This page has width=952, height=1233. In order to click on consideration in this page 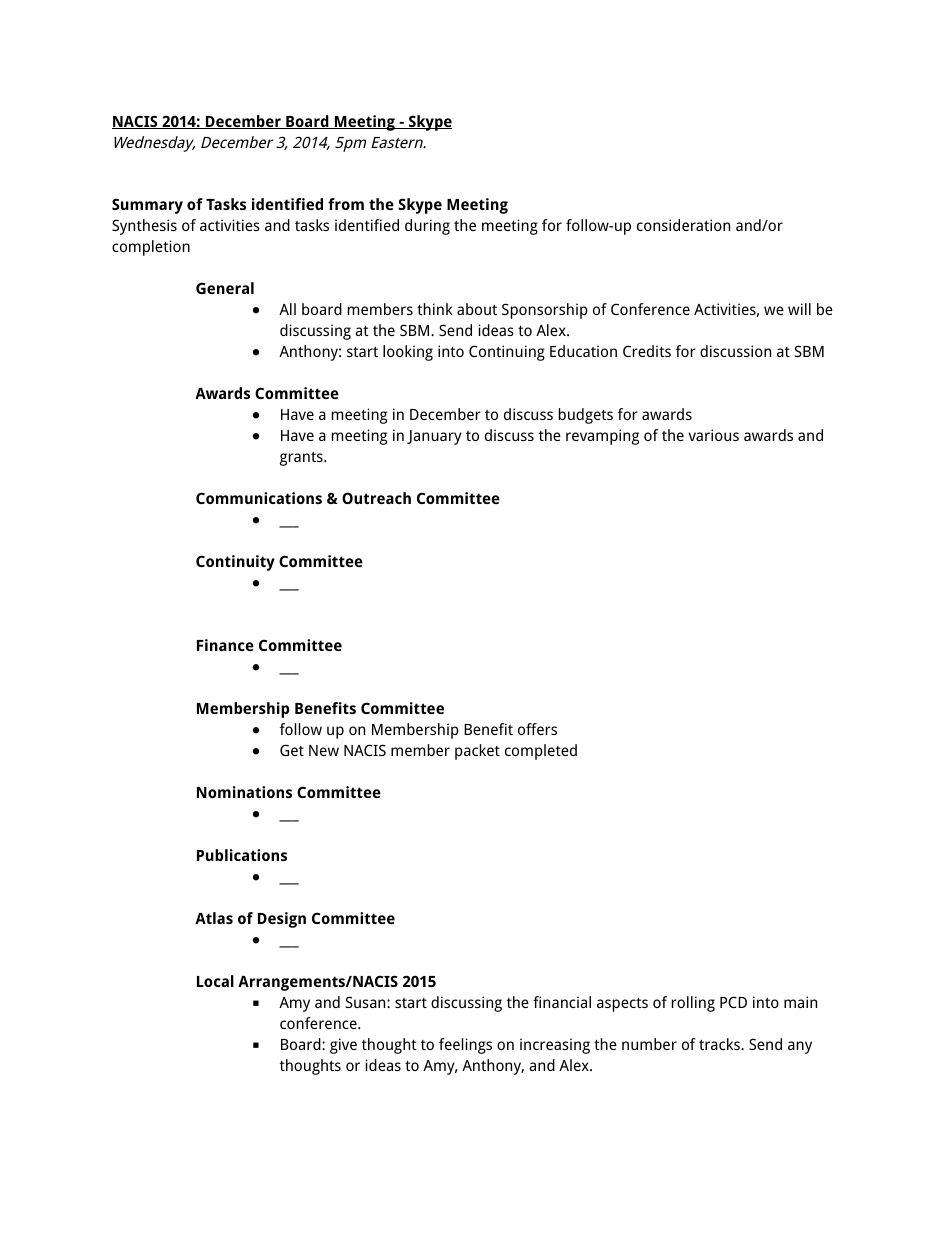, I will do `click(683, 225)`.
